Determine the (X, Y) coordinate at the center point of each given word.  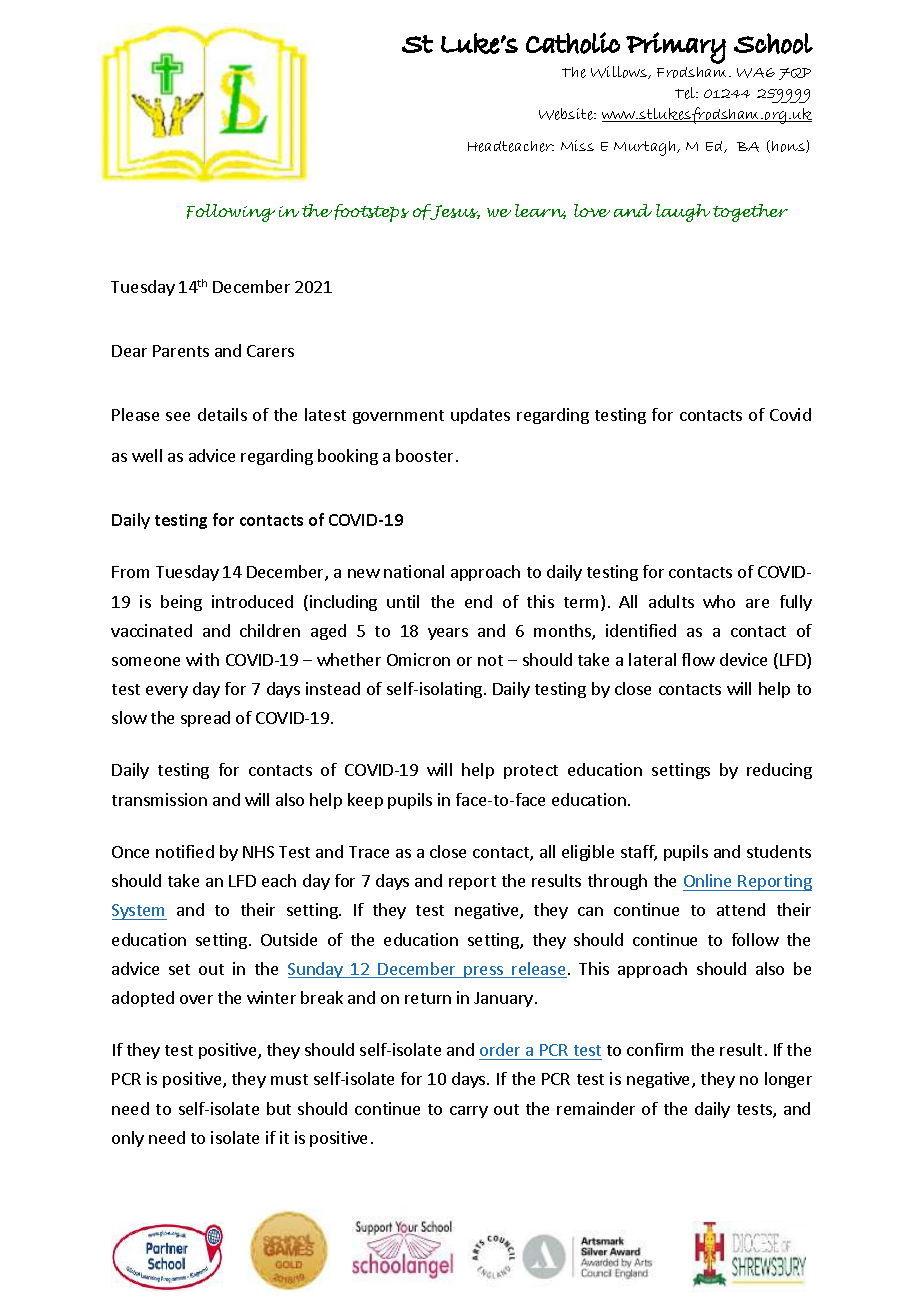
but (279, 1108)
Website (567, 114)
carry (469, 1112)
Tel (686, 93)
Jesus (454, 212)
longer (788, 1080)
